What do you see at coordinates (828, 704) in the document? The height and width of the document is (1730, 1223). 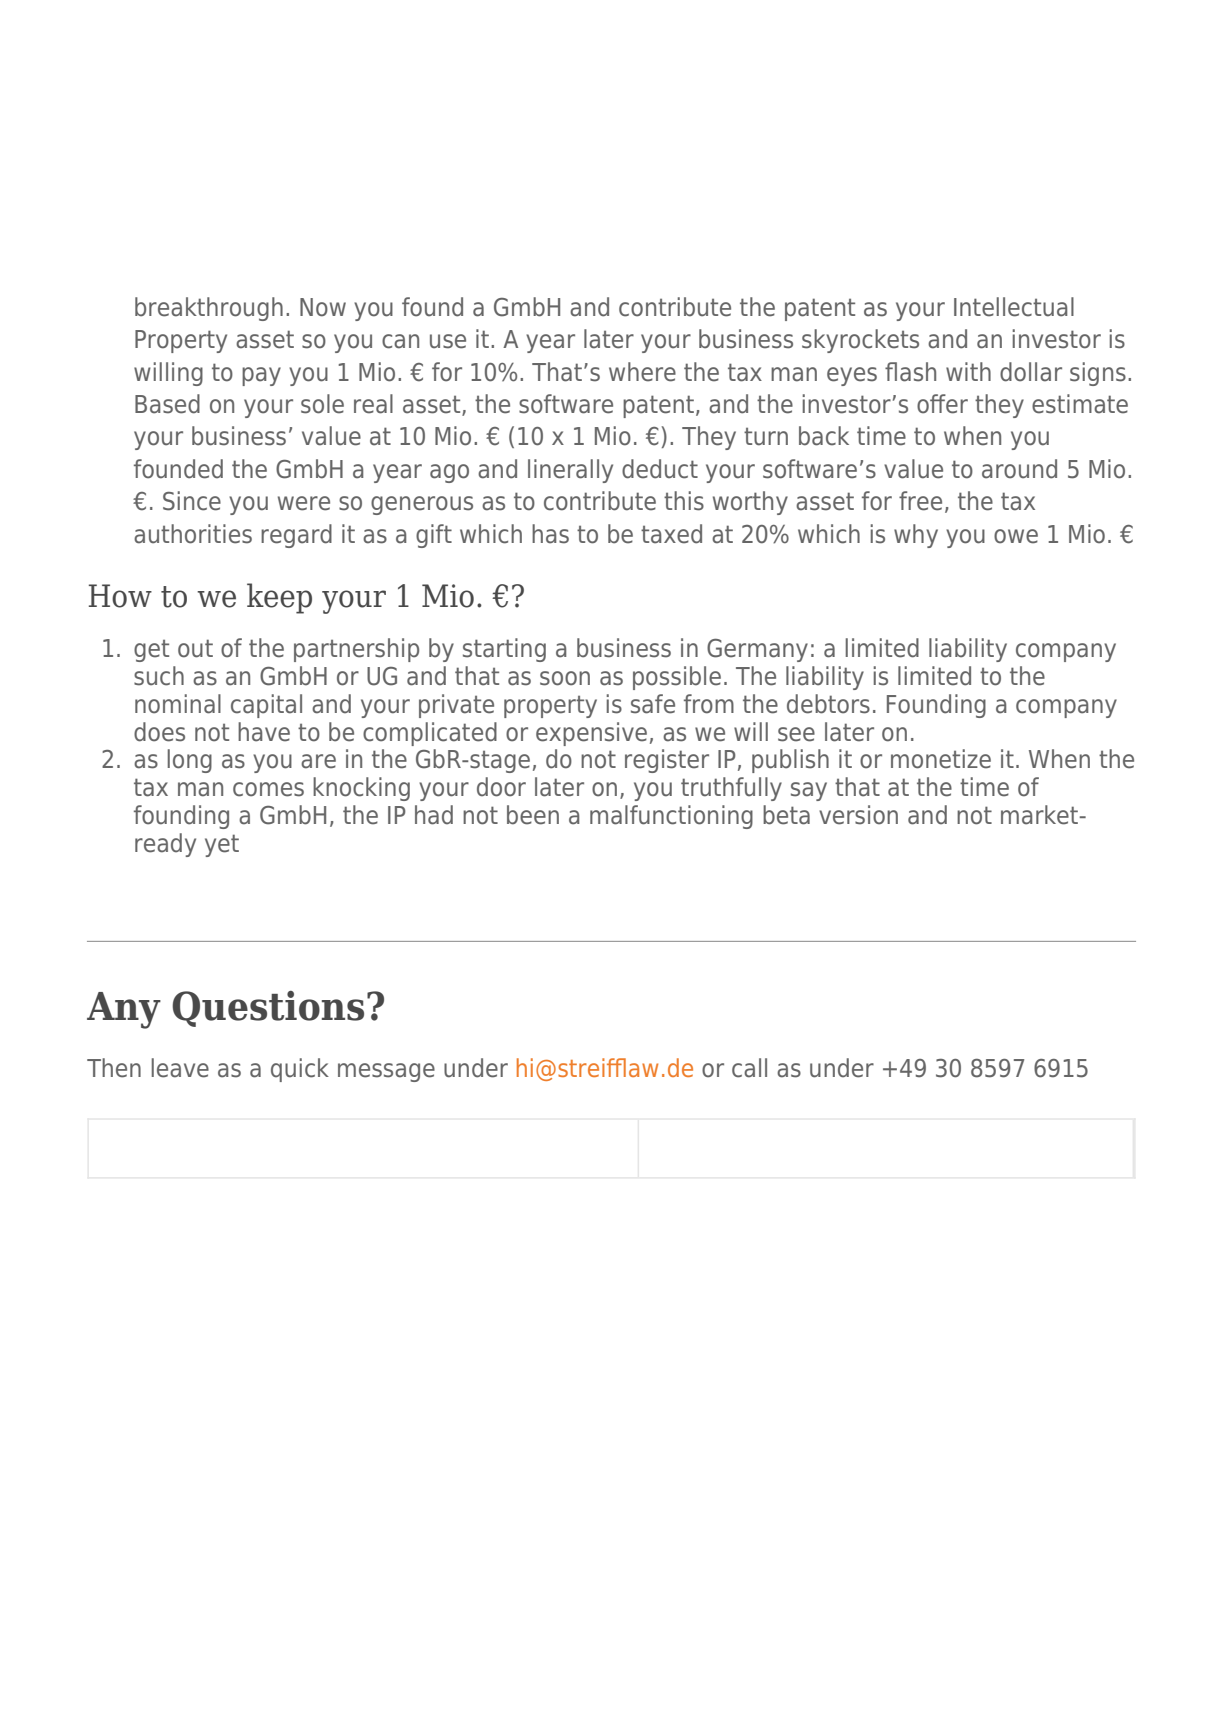 I see `debtors` at bounding box center [828, 704].
